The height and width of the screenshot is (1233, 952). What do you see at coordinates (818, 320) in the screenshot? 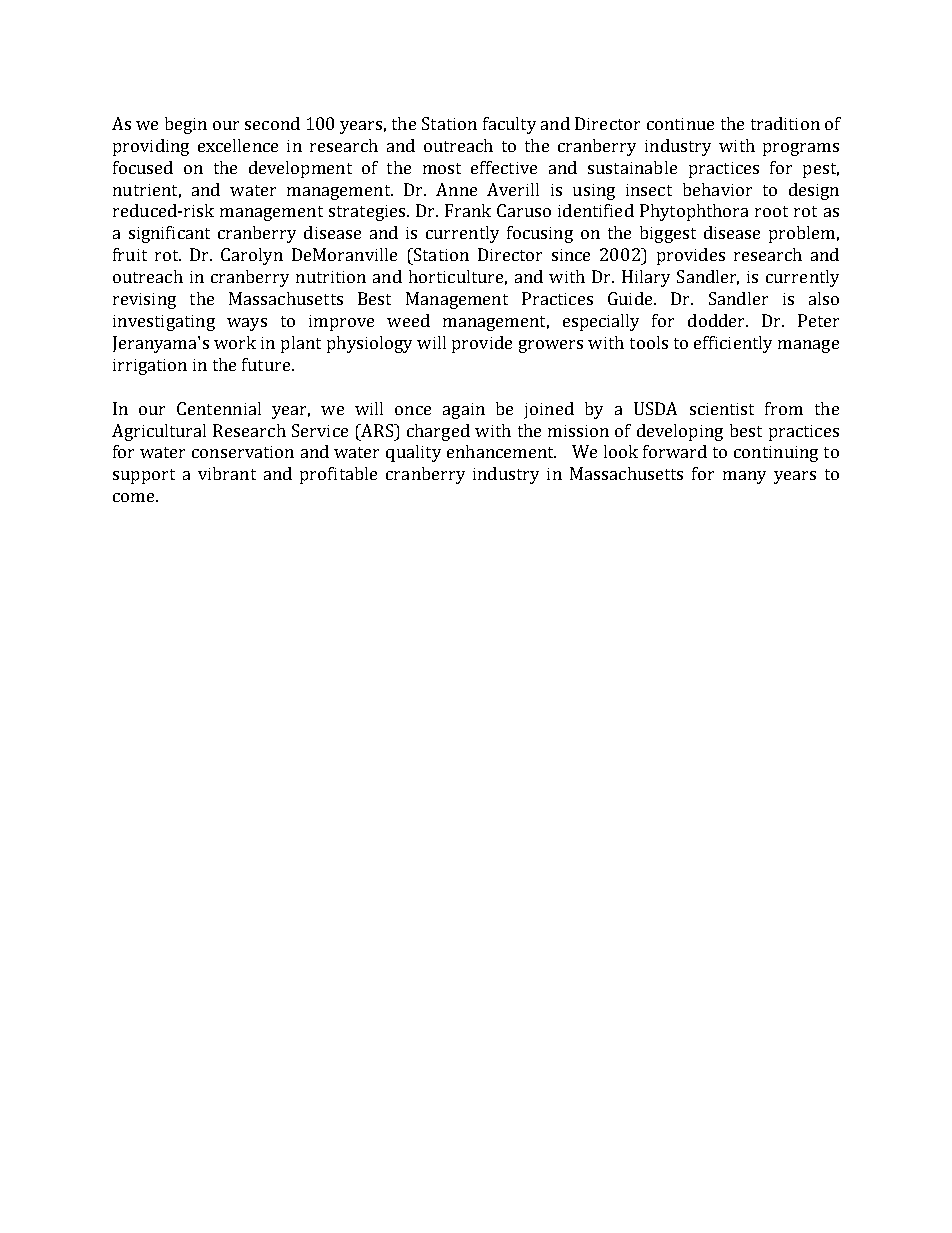
I see `Peter` at bounding box center [818, 320].
